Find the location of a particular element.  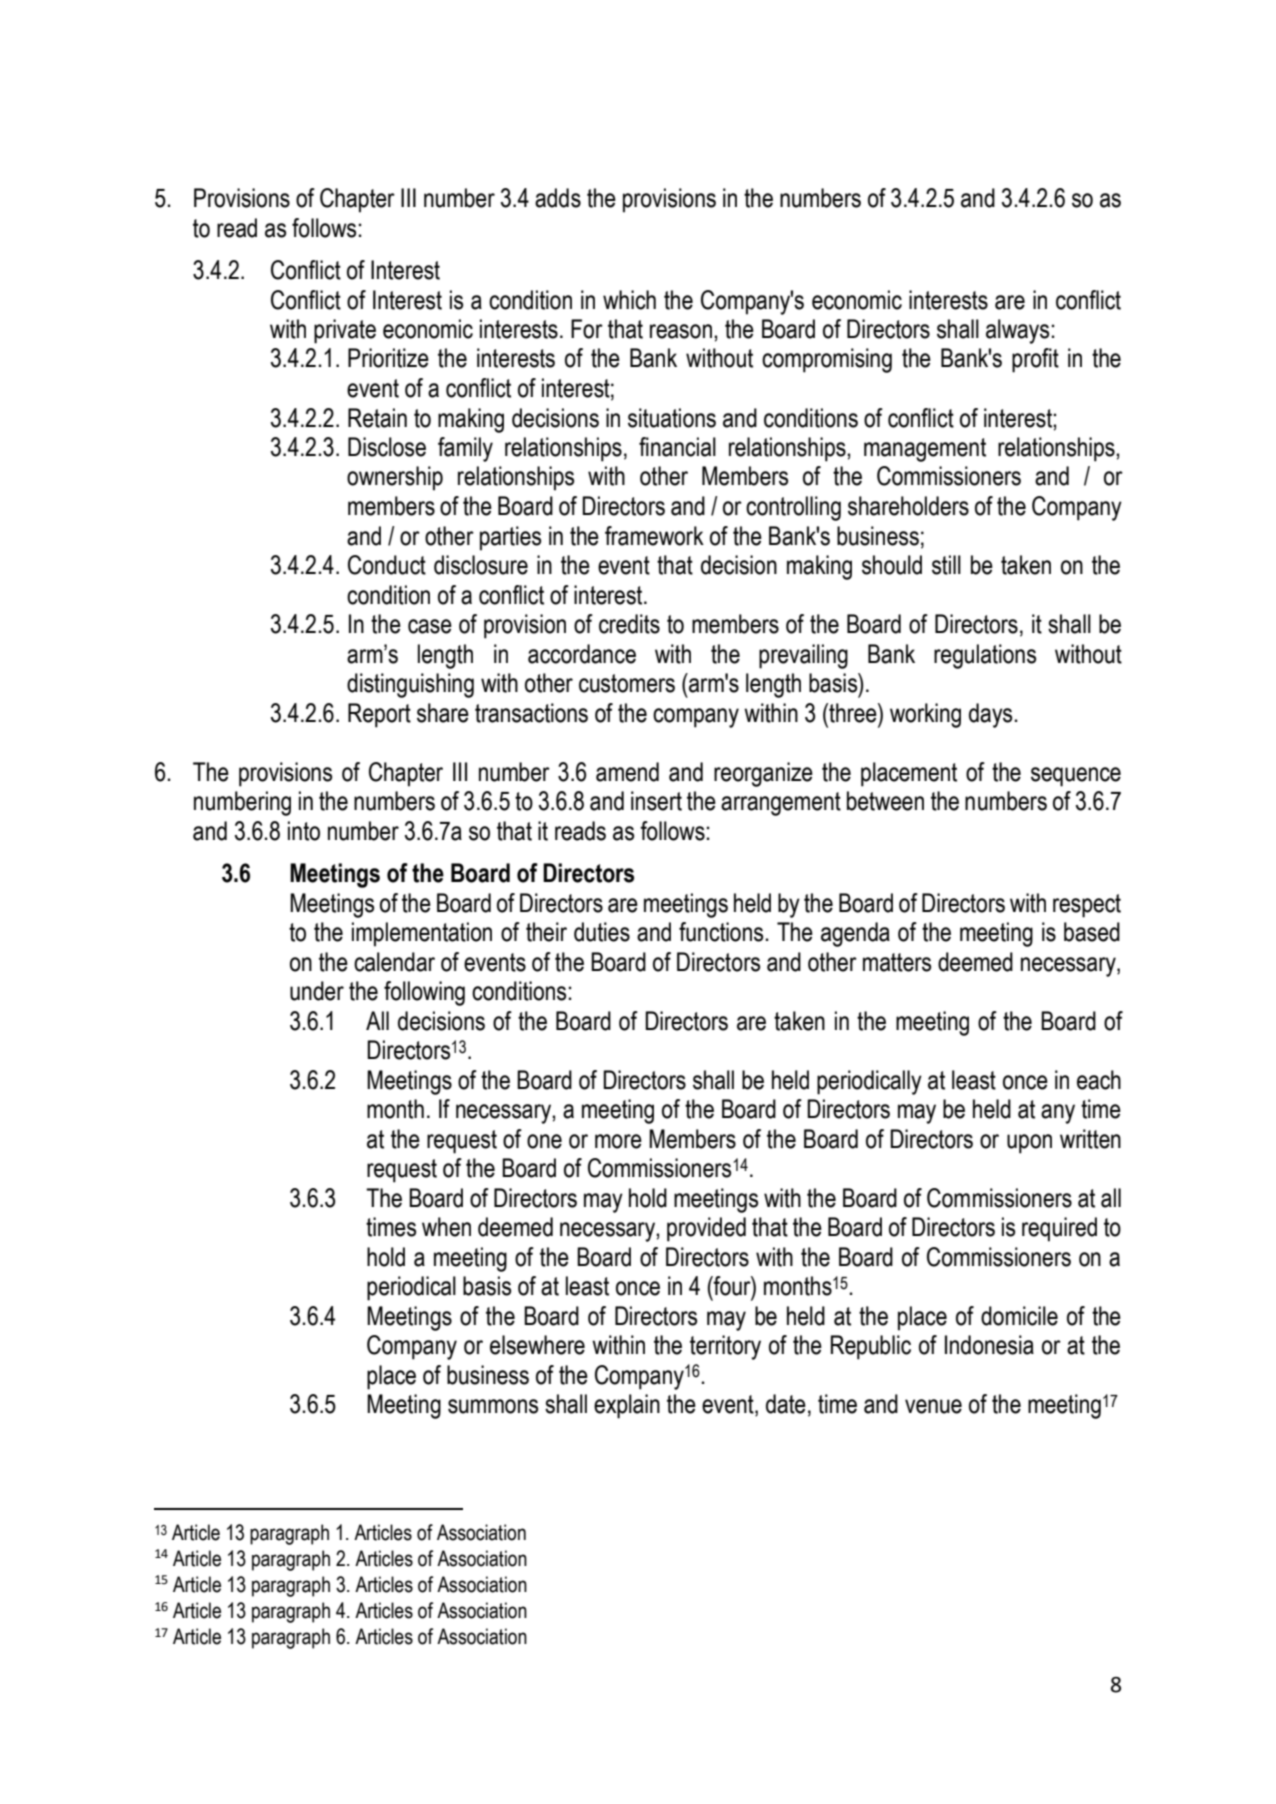

case is located at coordinates (430, 626).
